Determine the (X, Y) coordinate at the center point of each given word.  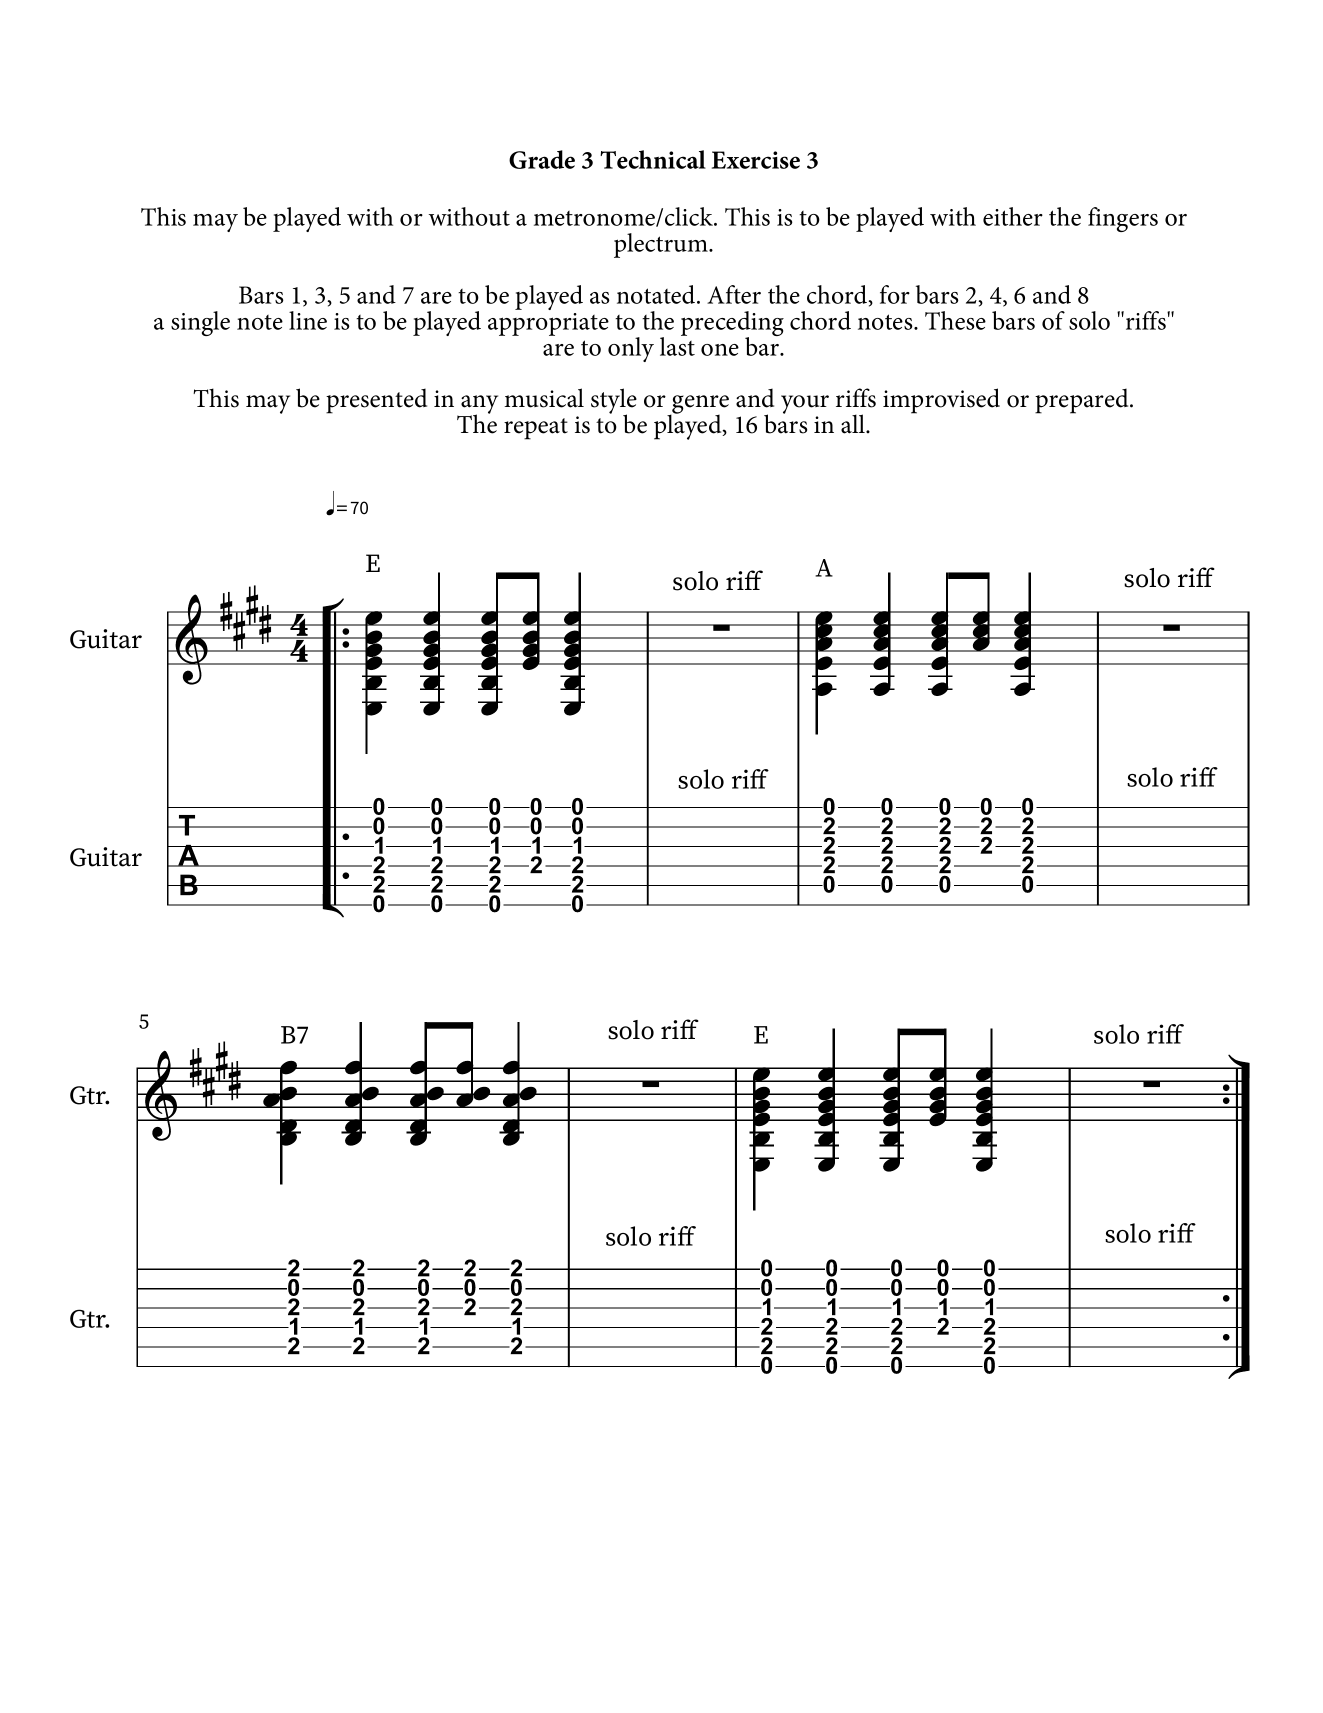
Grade (542, 159)
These (955, 320)
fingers (1123, 219)
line (308, 320)
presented (376, 401)
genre (699, 406)
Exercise (756, 160)
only (631, 349)
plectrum (662, 245)
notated (657, 294)
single (200, 323)
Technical (653, 159)
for (895, 294)
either (1013, 216)
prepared (1083, 401)
